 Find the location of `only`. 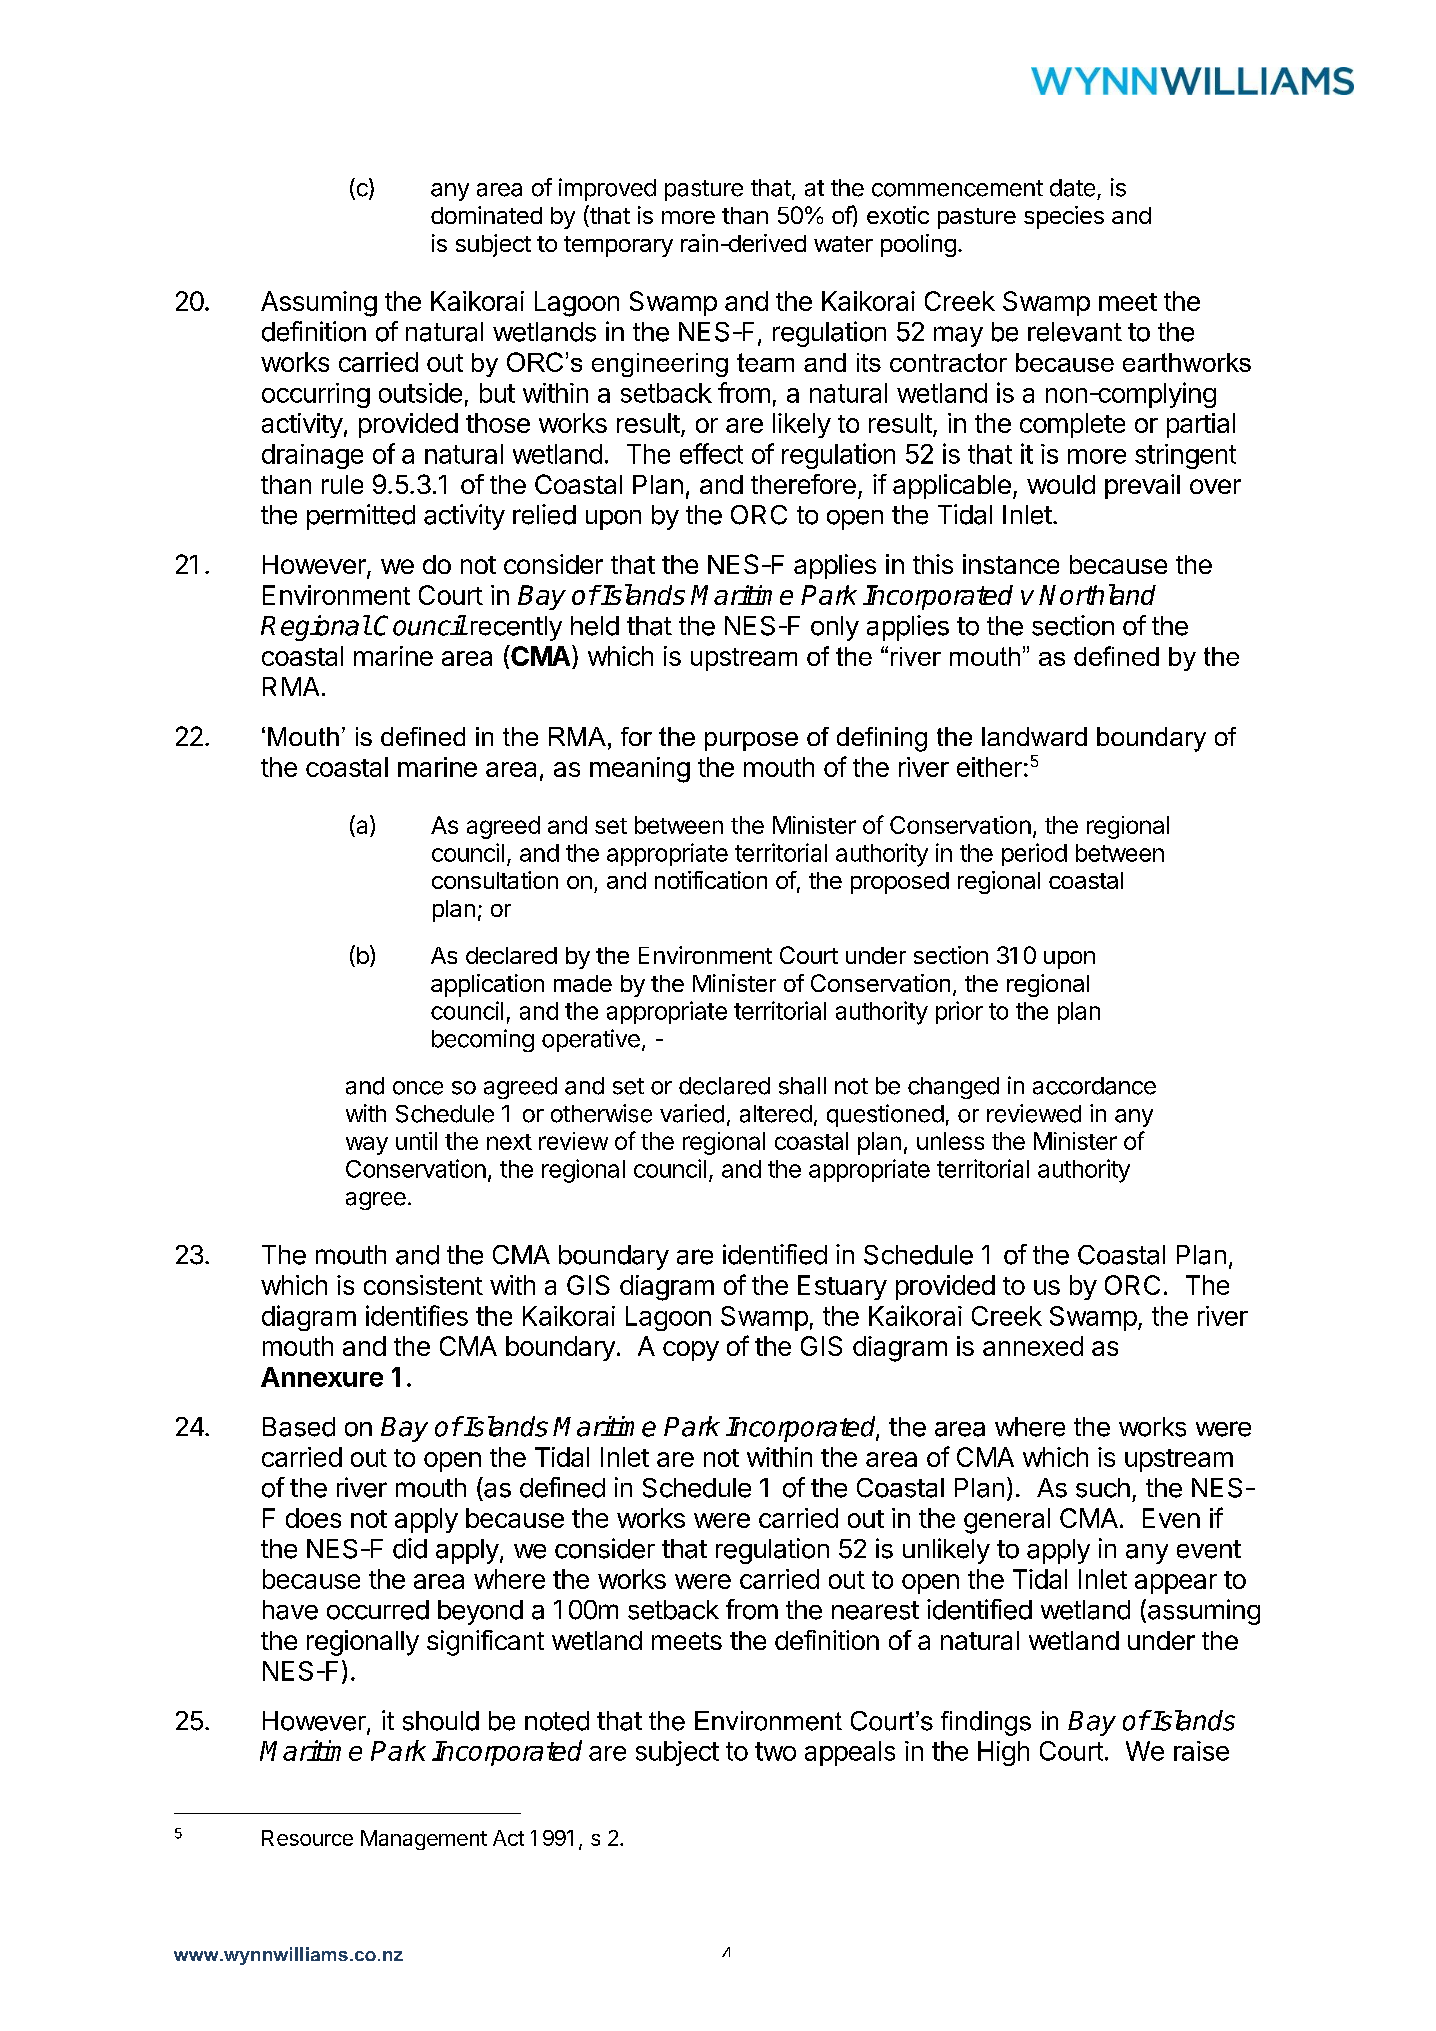

only is located at coordinates (835, 628).
